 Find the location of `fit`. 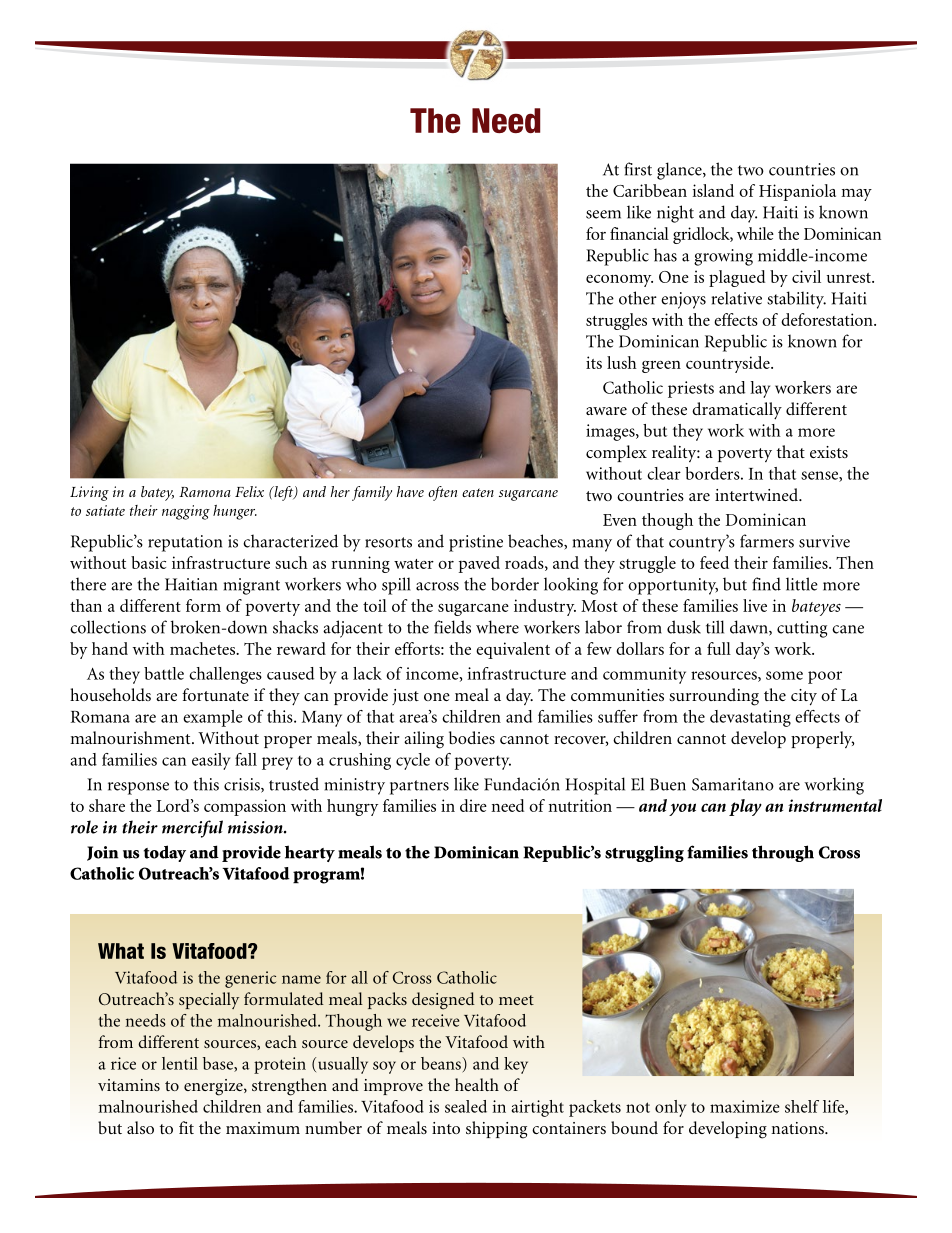

fit is located at coordinates (186, 1127).
